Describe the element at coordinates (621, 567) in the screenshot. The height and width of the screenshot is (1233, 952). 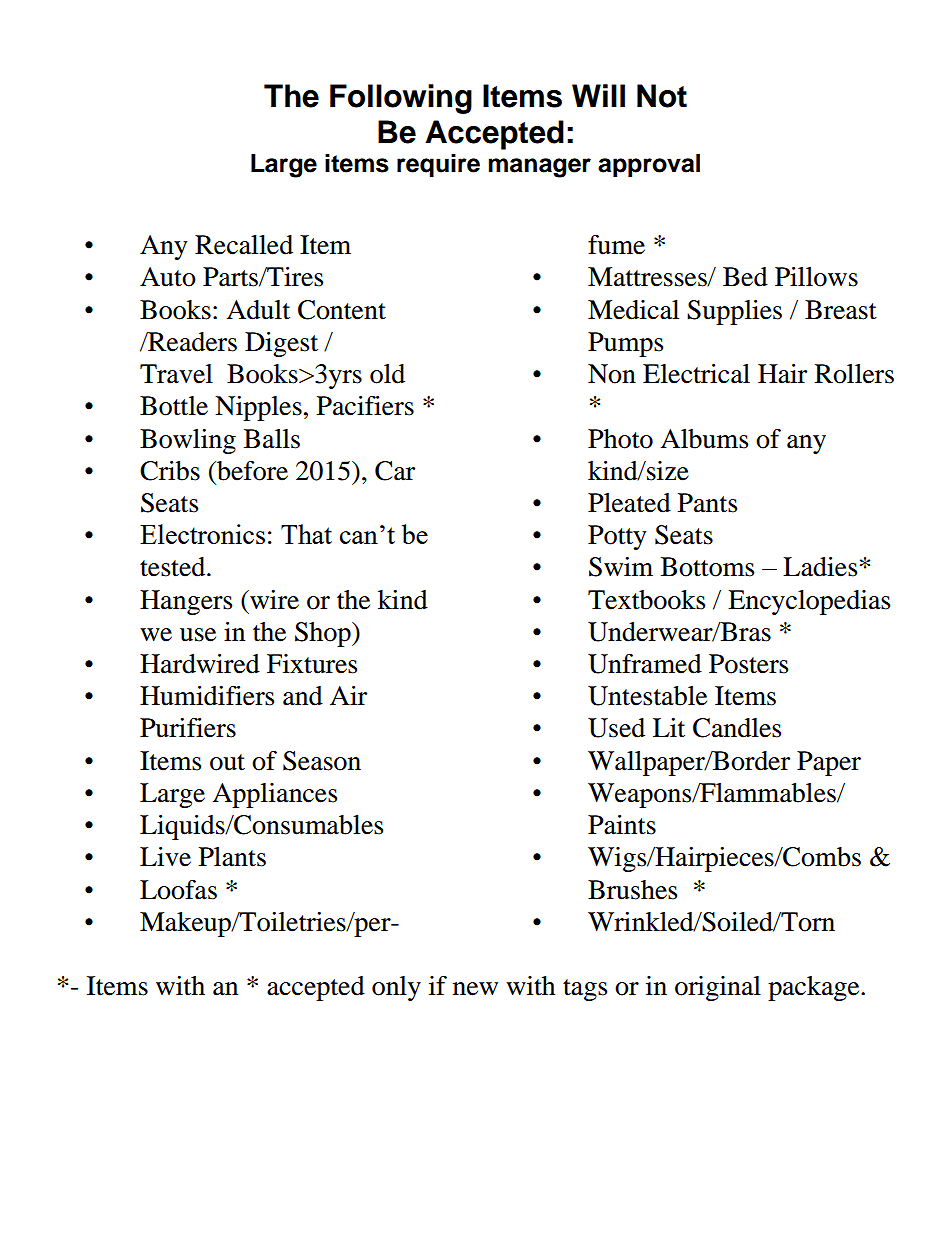
I see `Swim` at that location.
